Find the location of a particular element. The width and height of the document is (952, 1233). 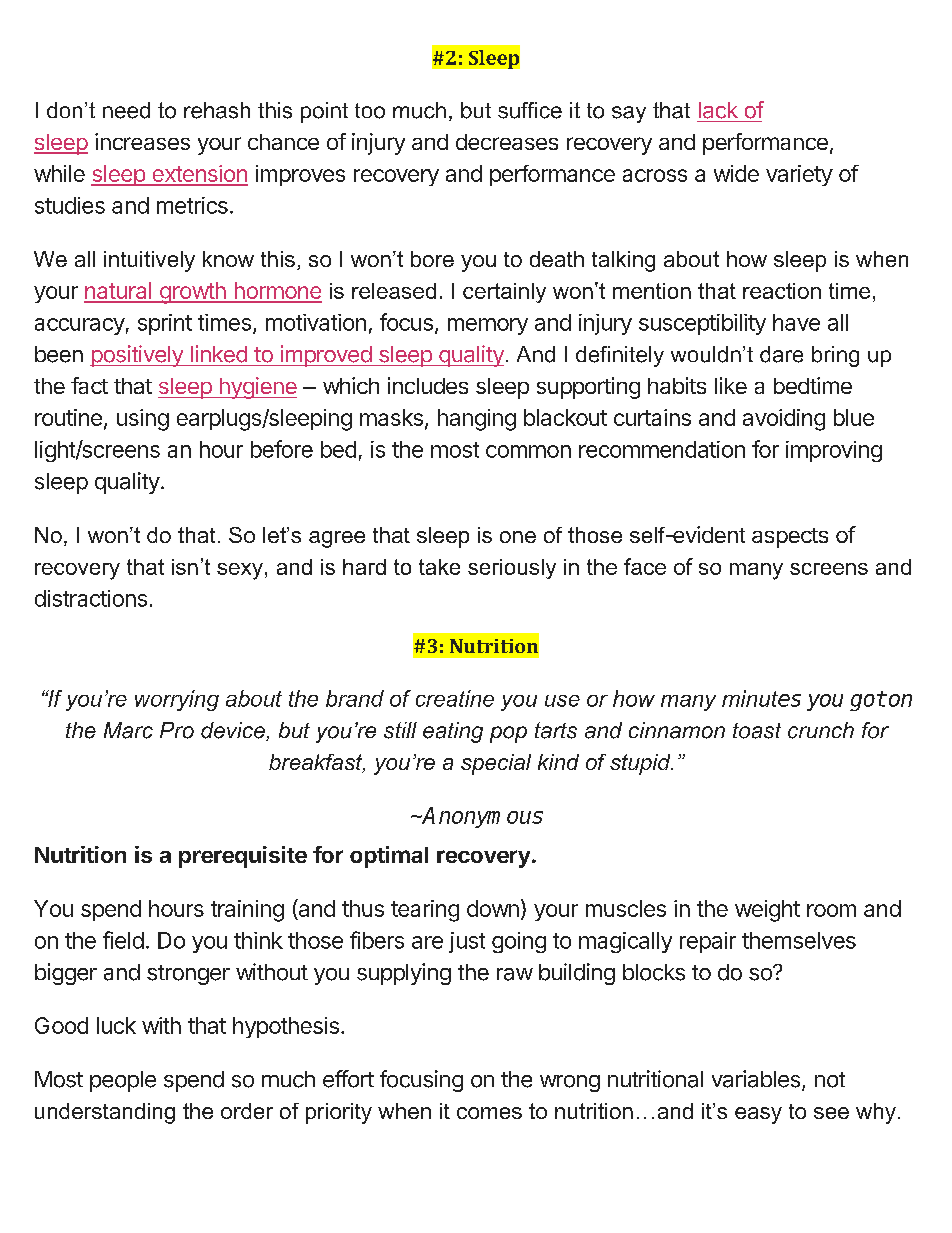

variety is located at coordinates (799, 175).
